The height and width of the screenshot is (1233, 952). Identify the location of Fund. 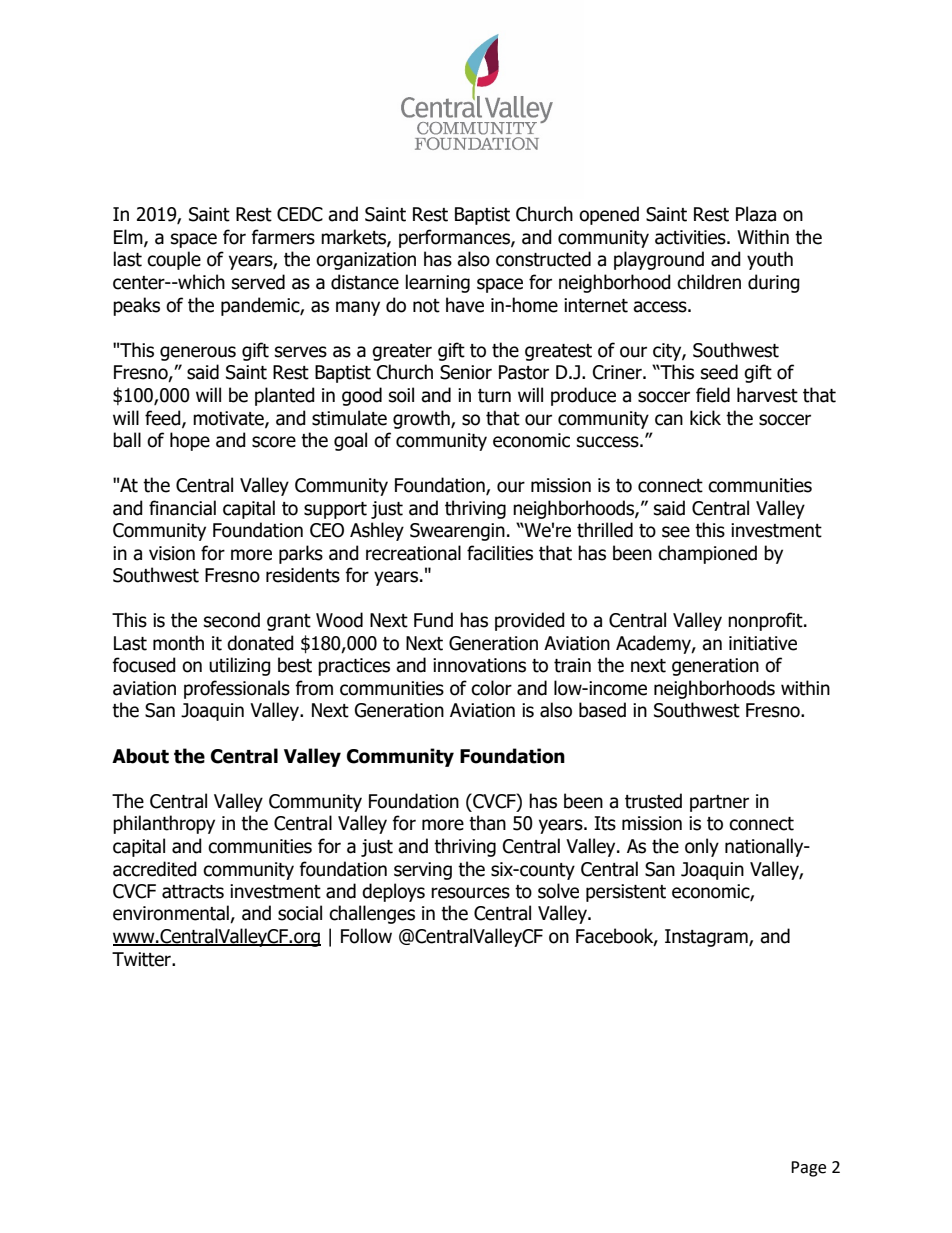
(433, 620).
